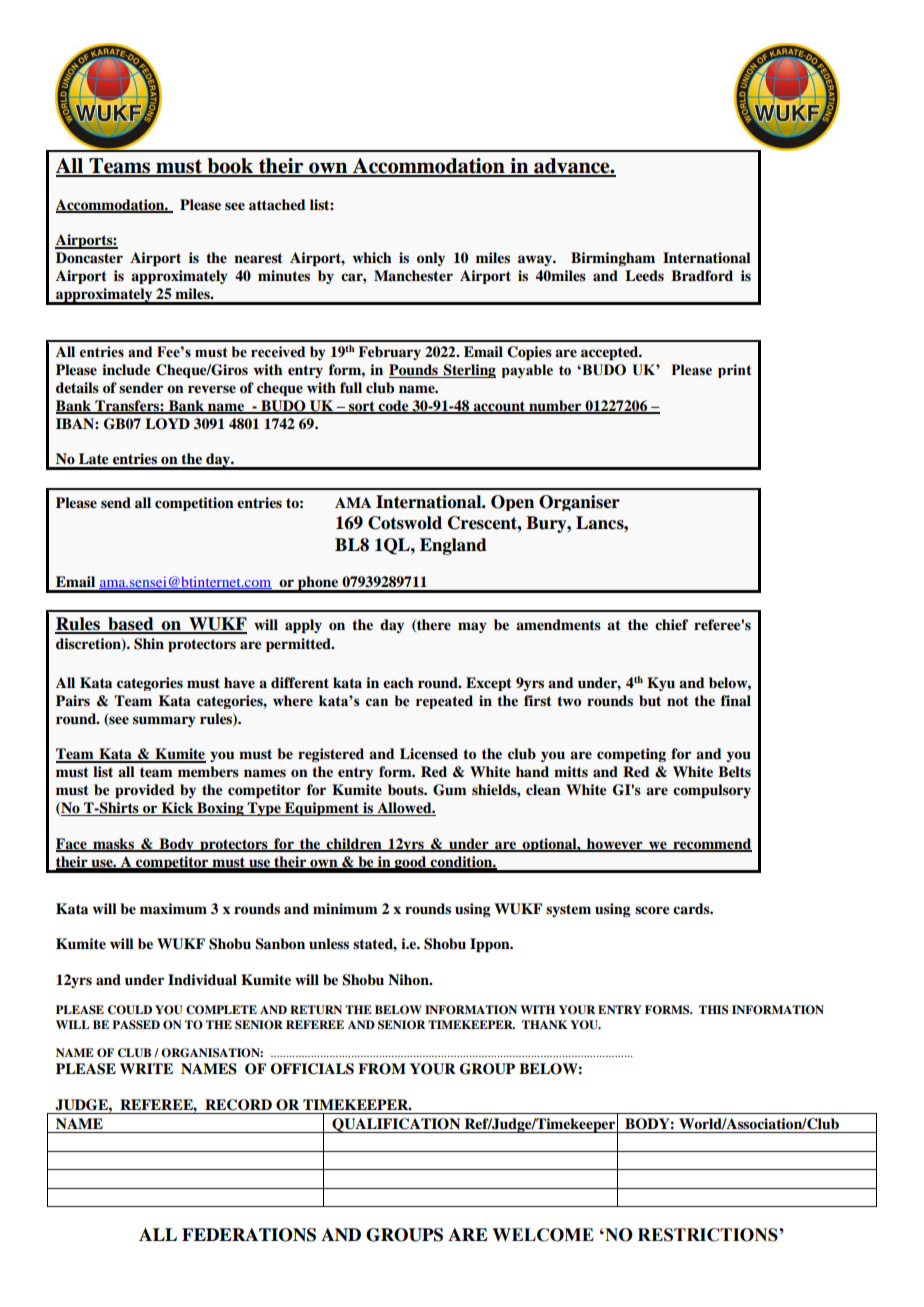  I want to click on children, so click(354, 844).
